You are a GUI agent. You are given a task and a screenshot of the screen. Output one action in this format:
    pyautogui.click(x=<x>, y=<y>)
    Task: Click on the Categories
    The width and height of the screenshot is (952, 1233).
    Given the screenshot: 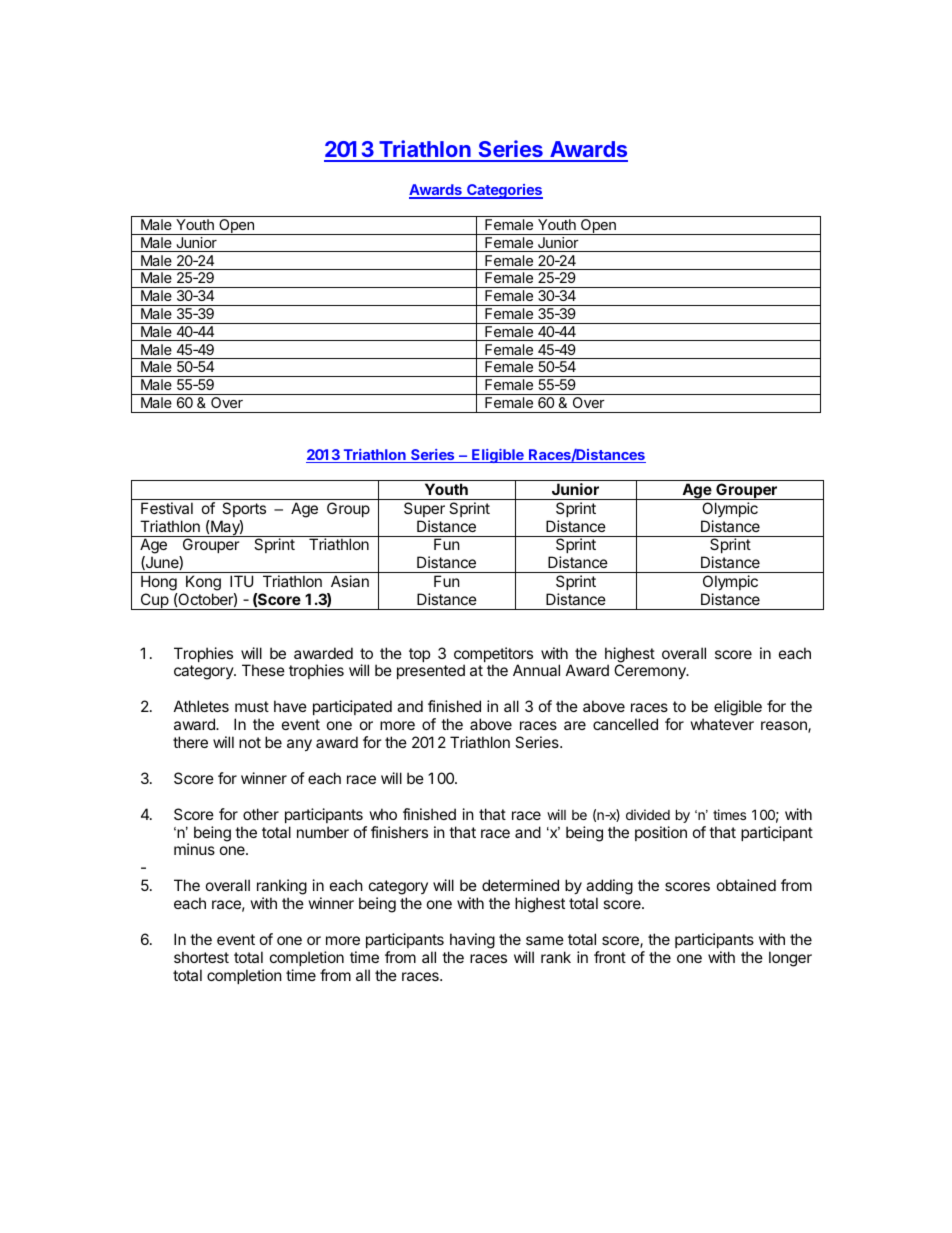 What is the action you would take?
    pyautogui.click(x=504, y=191)
